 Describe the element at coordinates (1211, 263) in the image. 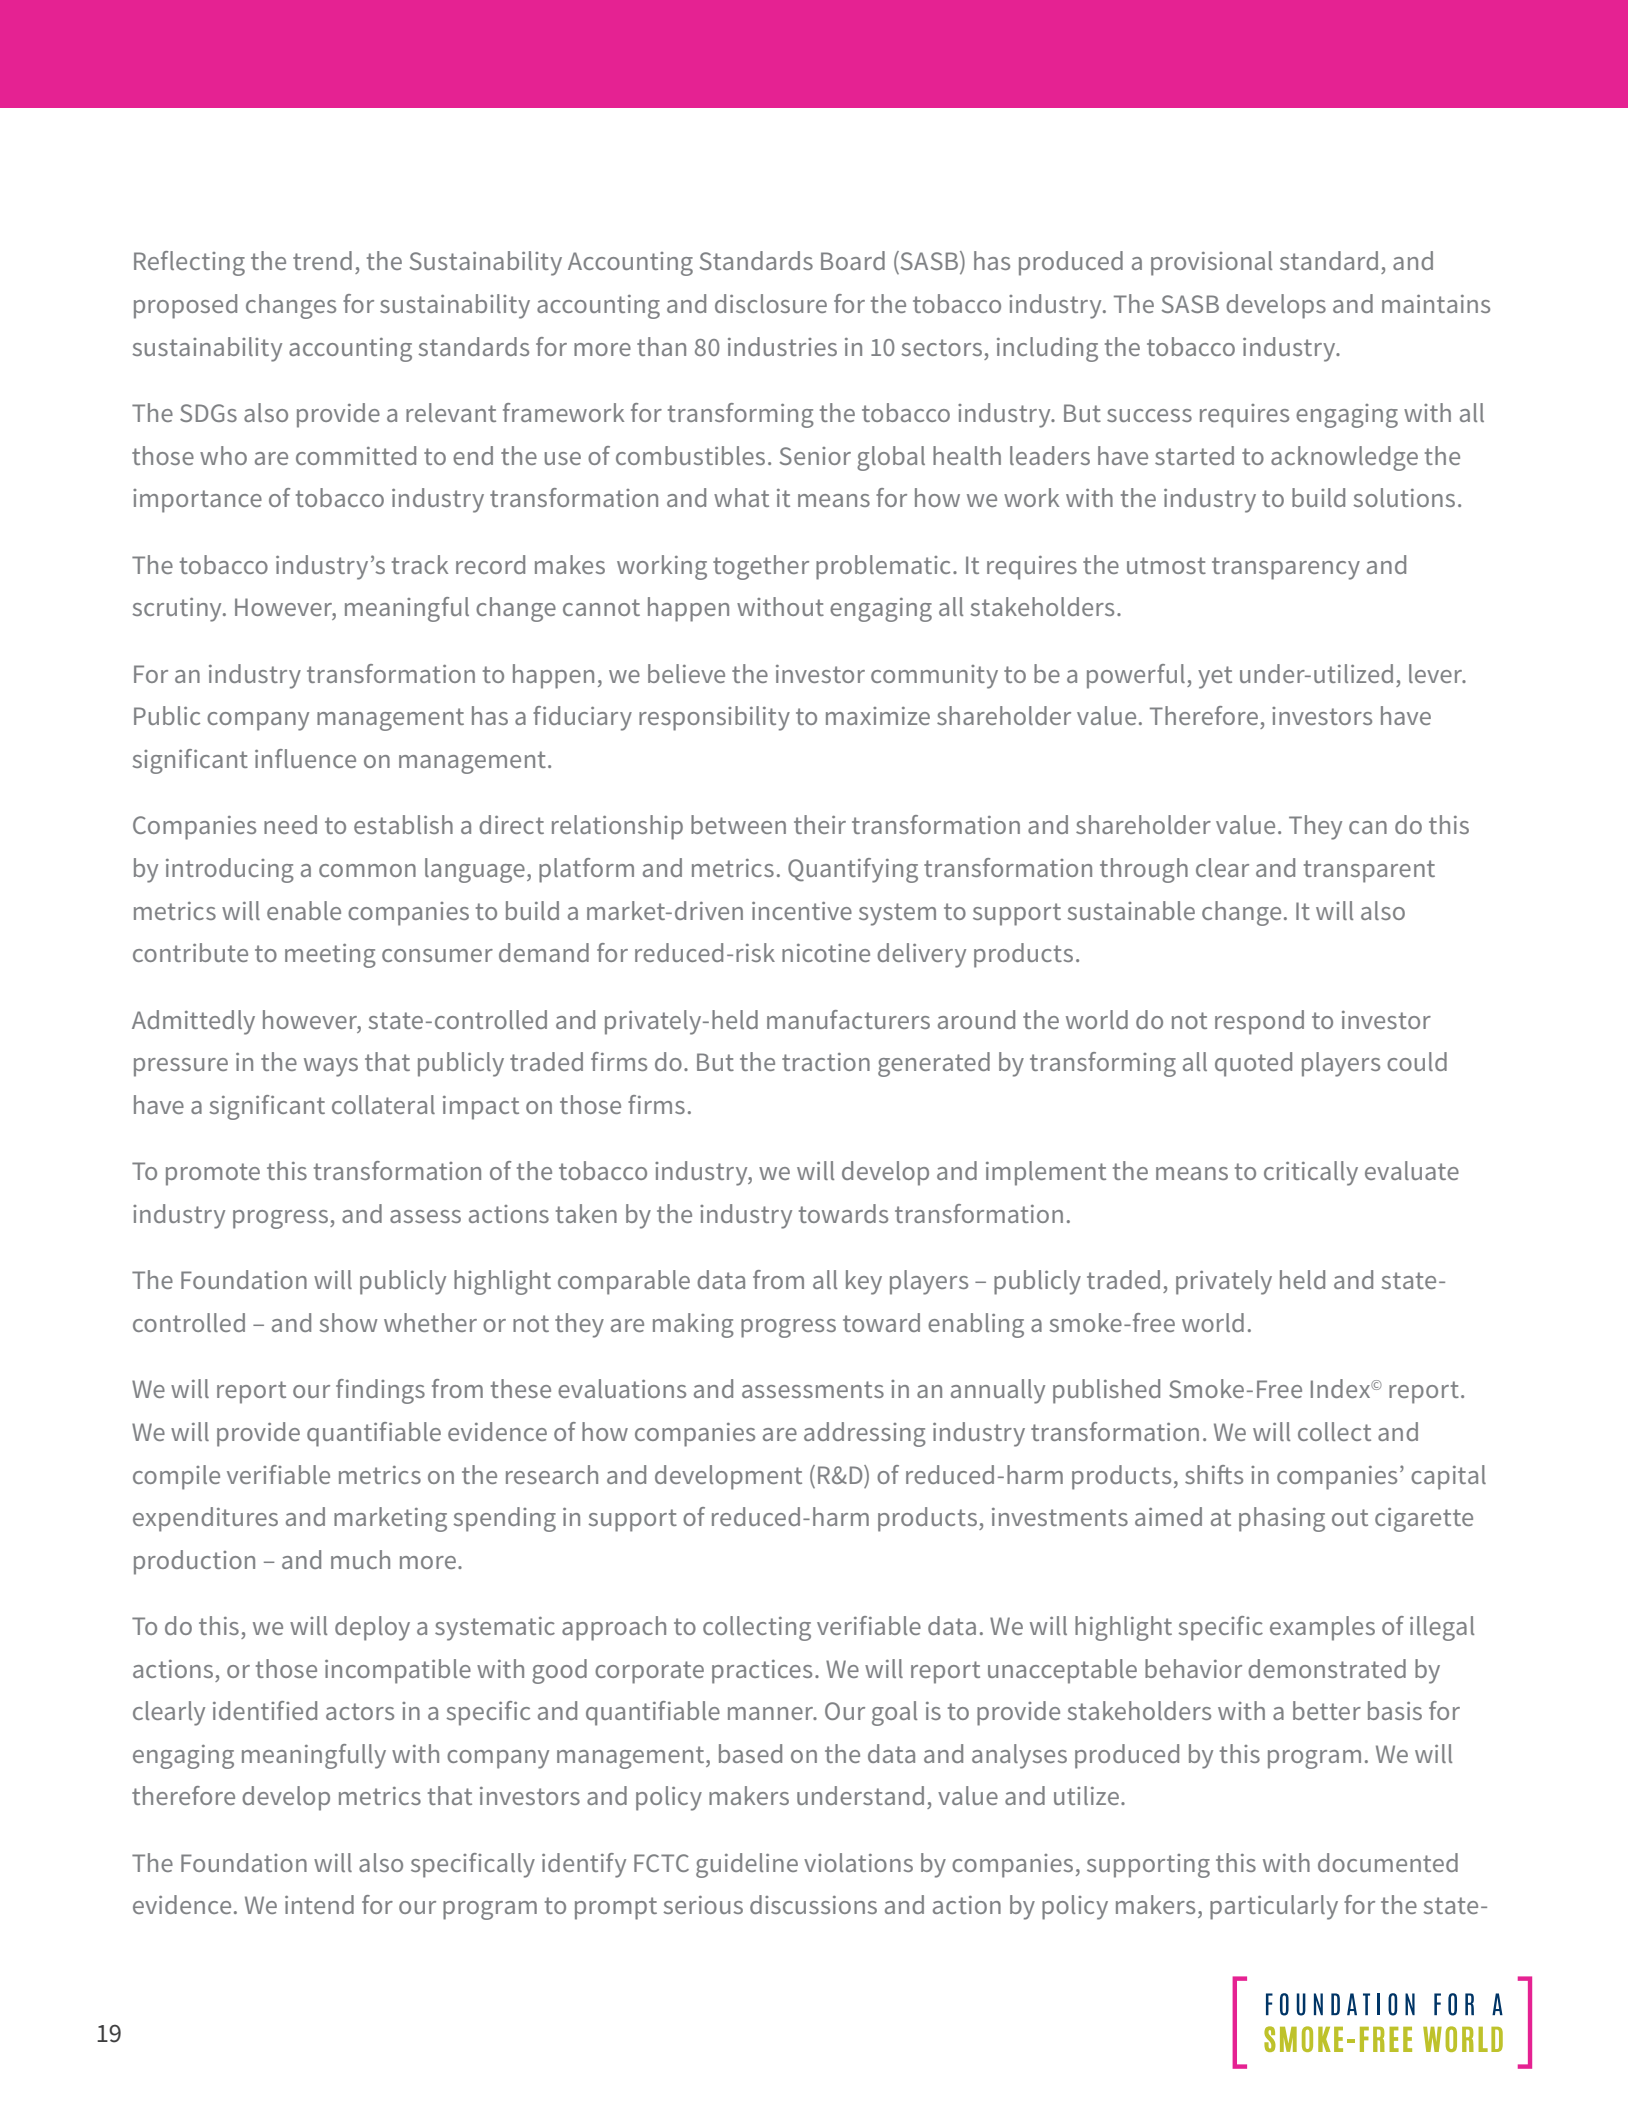

I see `provisional` at that location.
